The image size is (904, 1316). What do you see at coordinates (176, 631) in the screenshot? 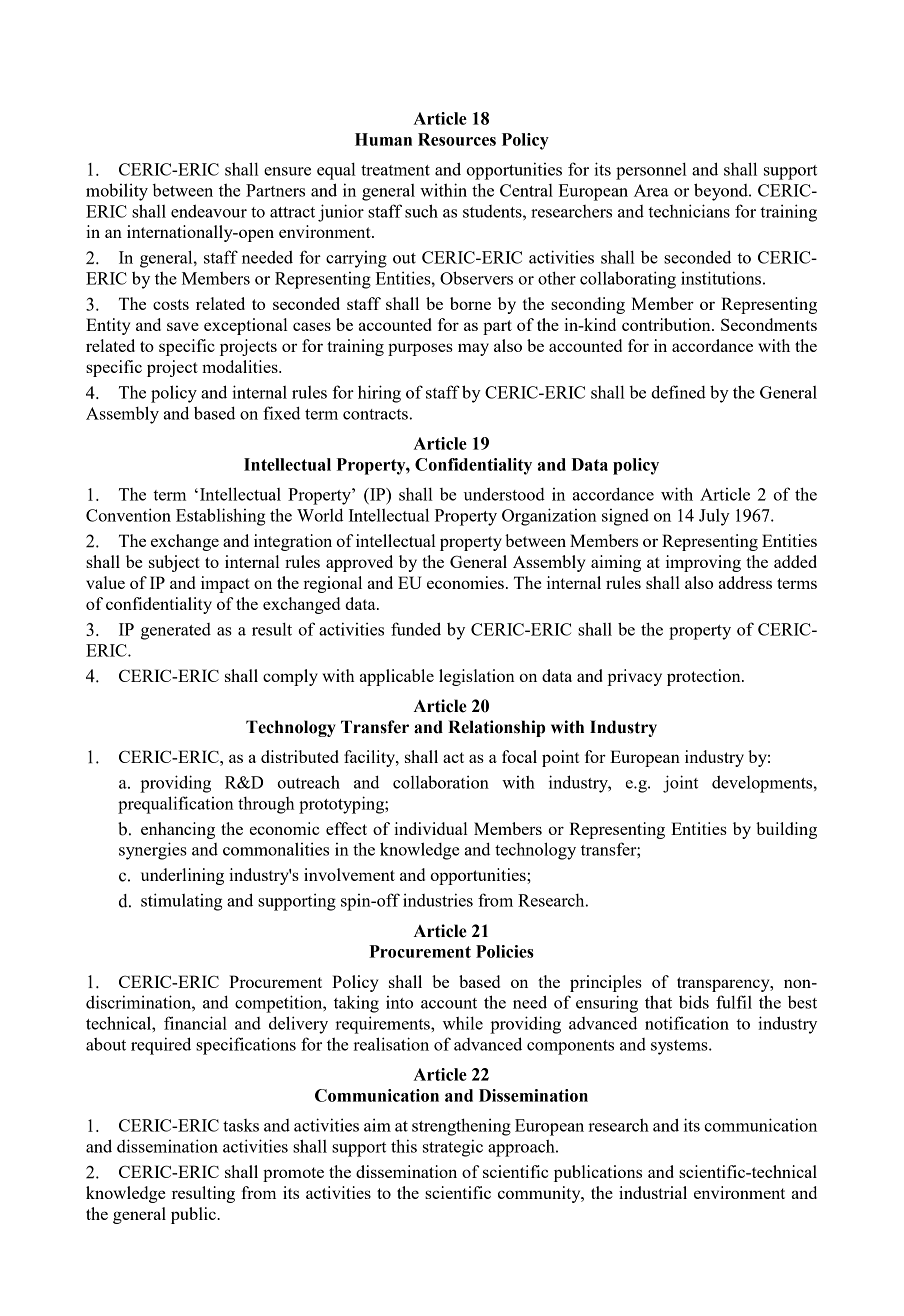
I see `generated` at bounding box center [176, 631].
